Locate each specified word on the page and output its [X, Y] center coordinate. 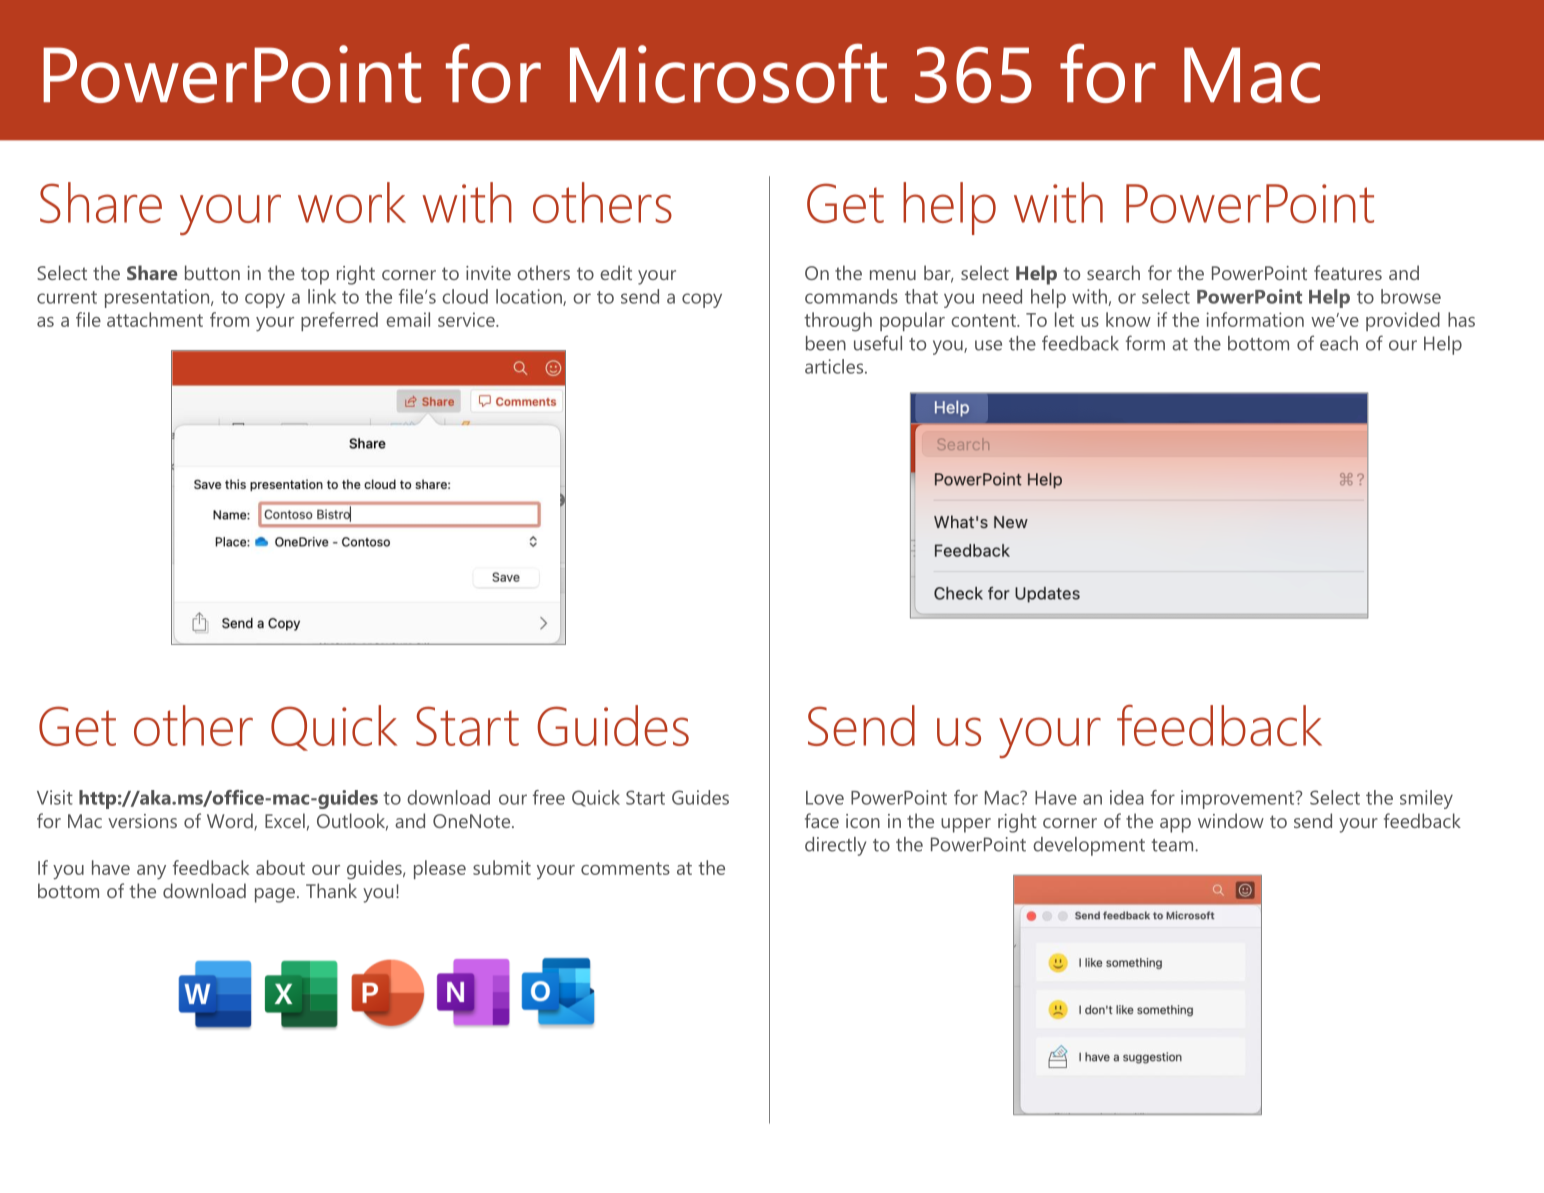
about [280, 867]
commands [851, 296]
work [352, 202]
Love [825, 798]
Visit [55, 797]
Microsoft [728, 73]
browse [1411, 296]
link [322, 296]
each [1339, 343]
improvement [1237, 799]
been [826, 343]
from [229, 319]
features [1348, 272]
